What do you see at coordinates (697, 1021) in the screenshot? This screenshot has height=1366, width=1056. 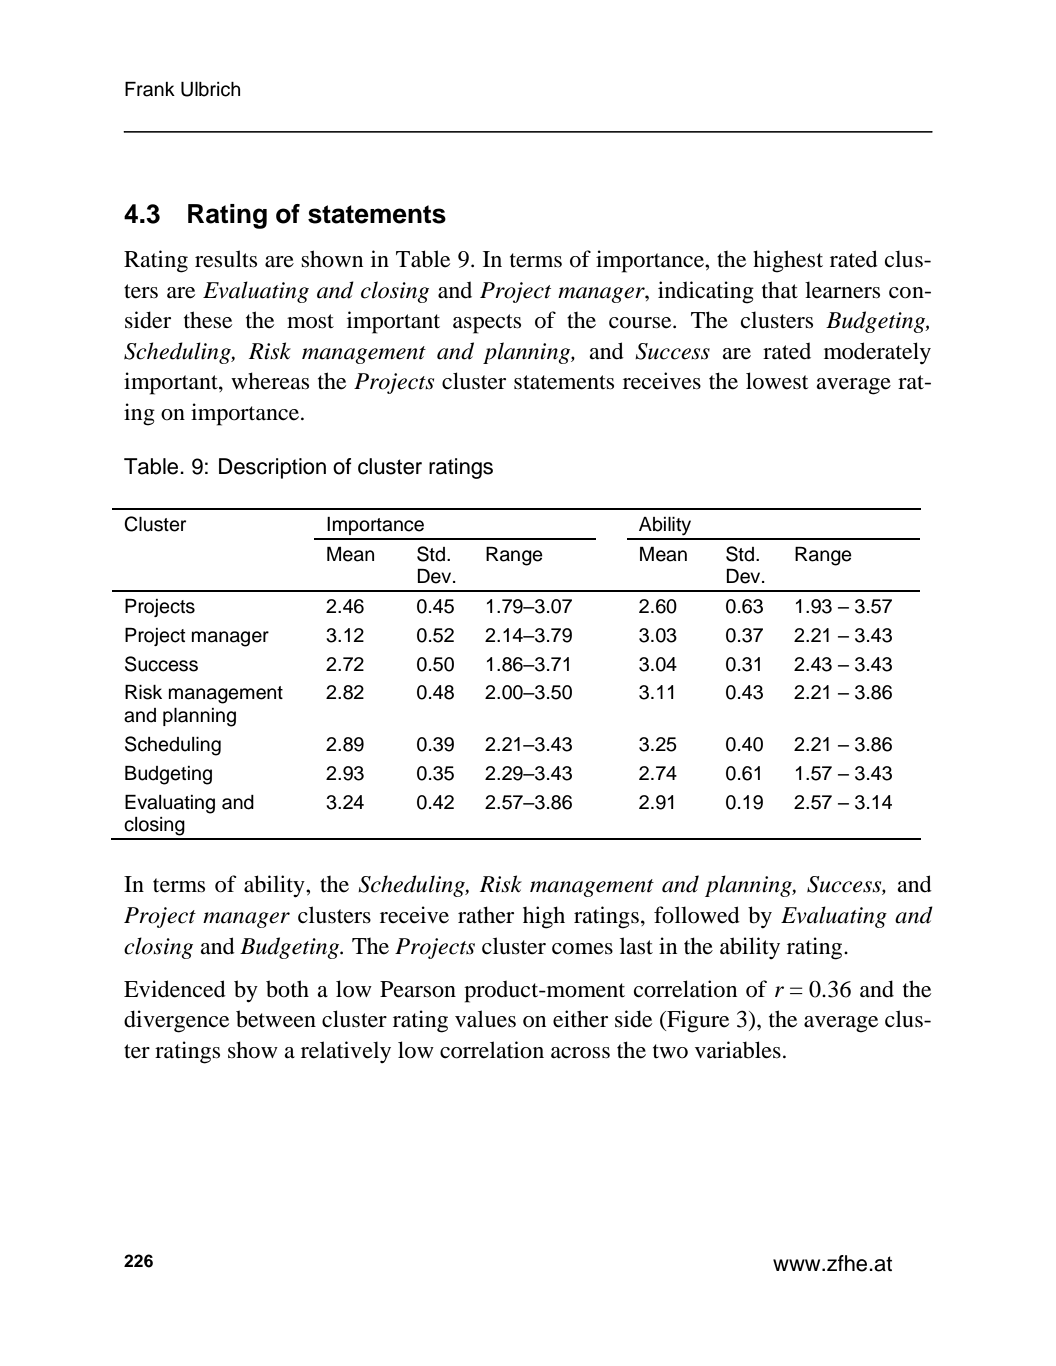 I see `Figure` at bounding box center [697, 1021].
